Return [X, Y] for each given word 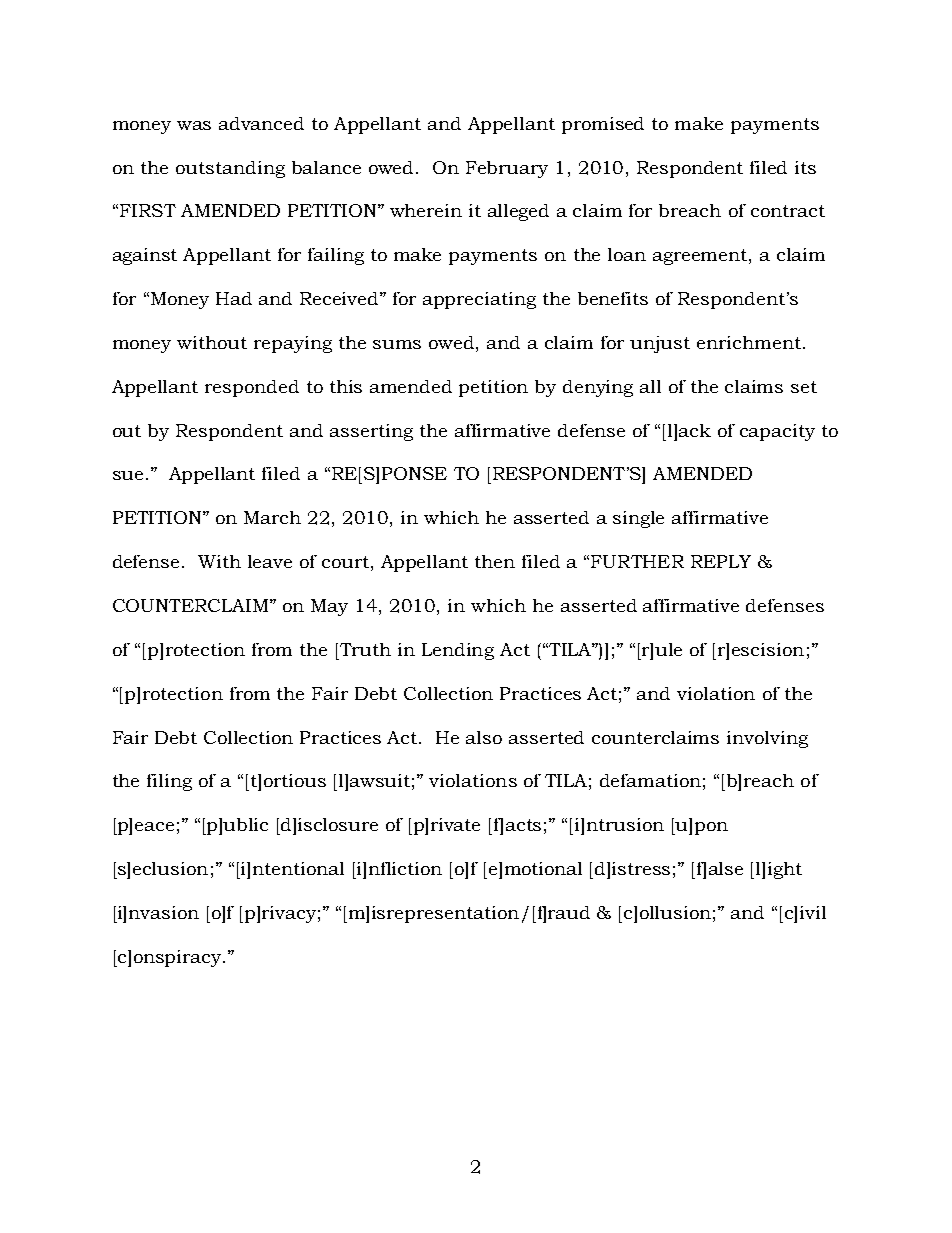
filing [169, 782]
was [194, 125]
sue [128, 475]
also [484, 737]
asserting [371, 432]
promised [603, 125]
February [507, 169]
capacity [777, 432]
